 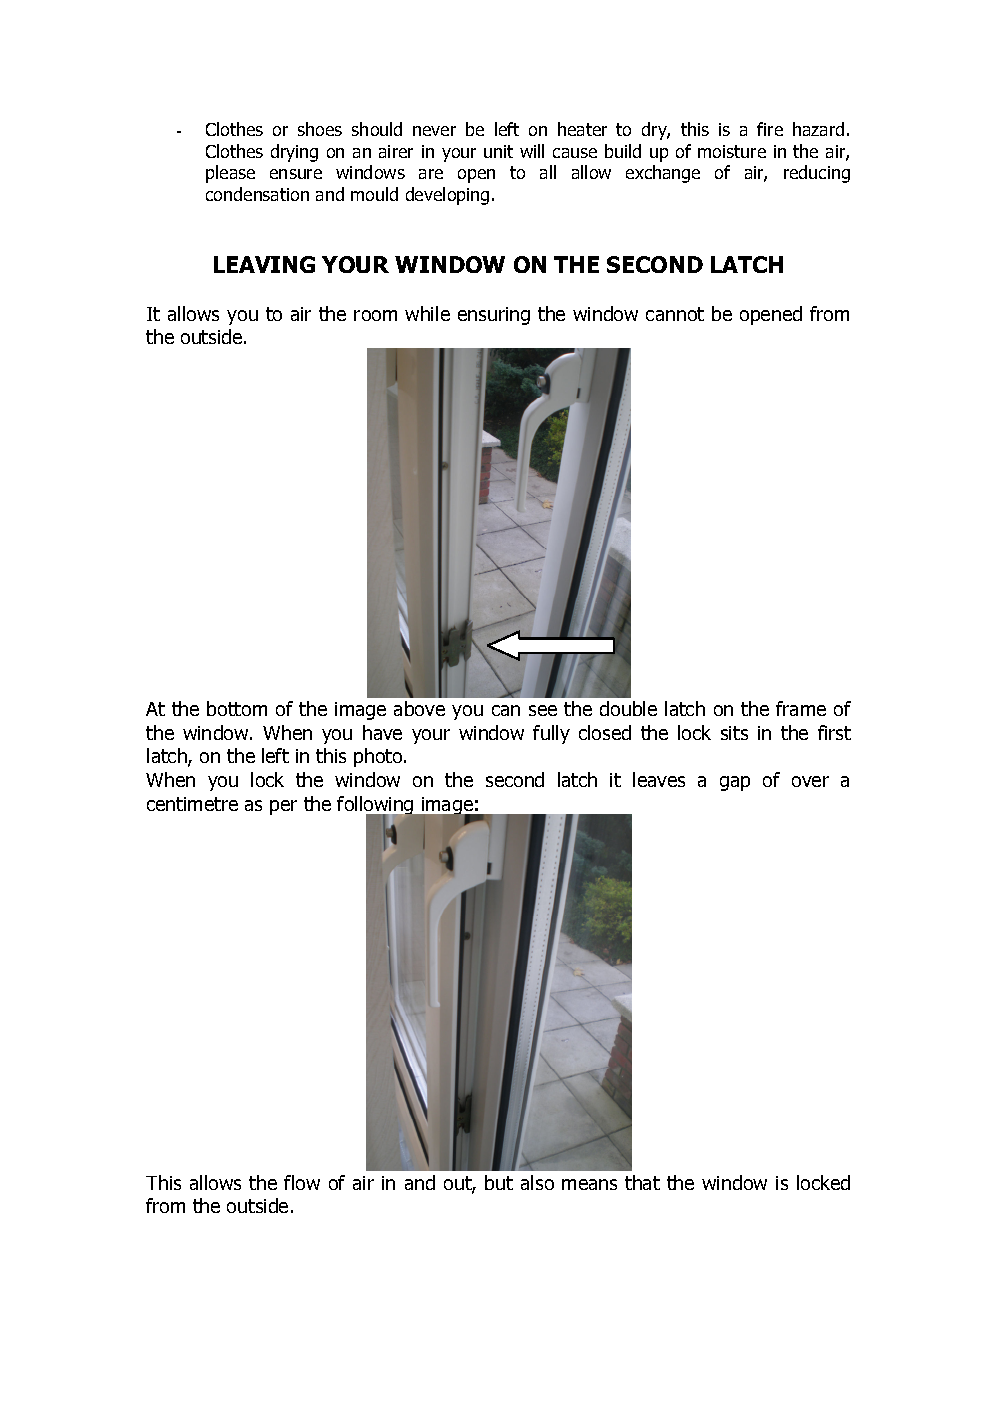 What do you see at coordinates (283, 807) in the screenshot?
I see `per` at bounding box center [283, 807].
